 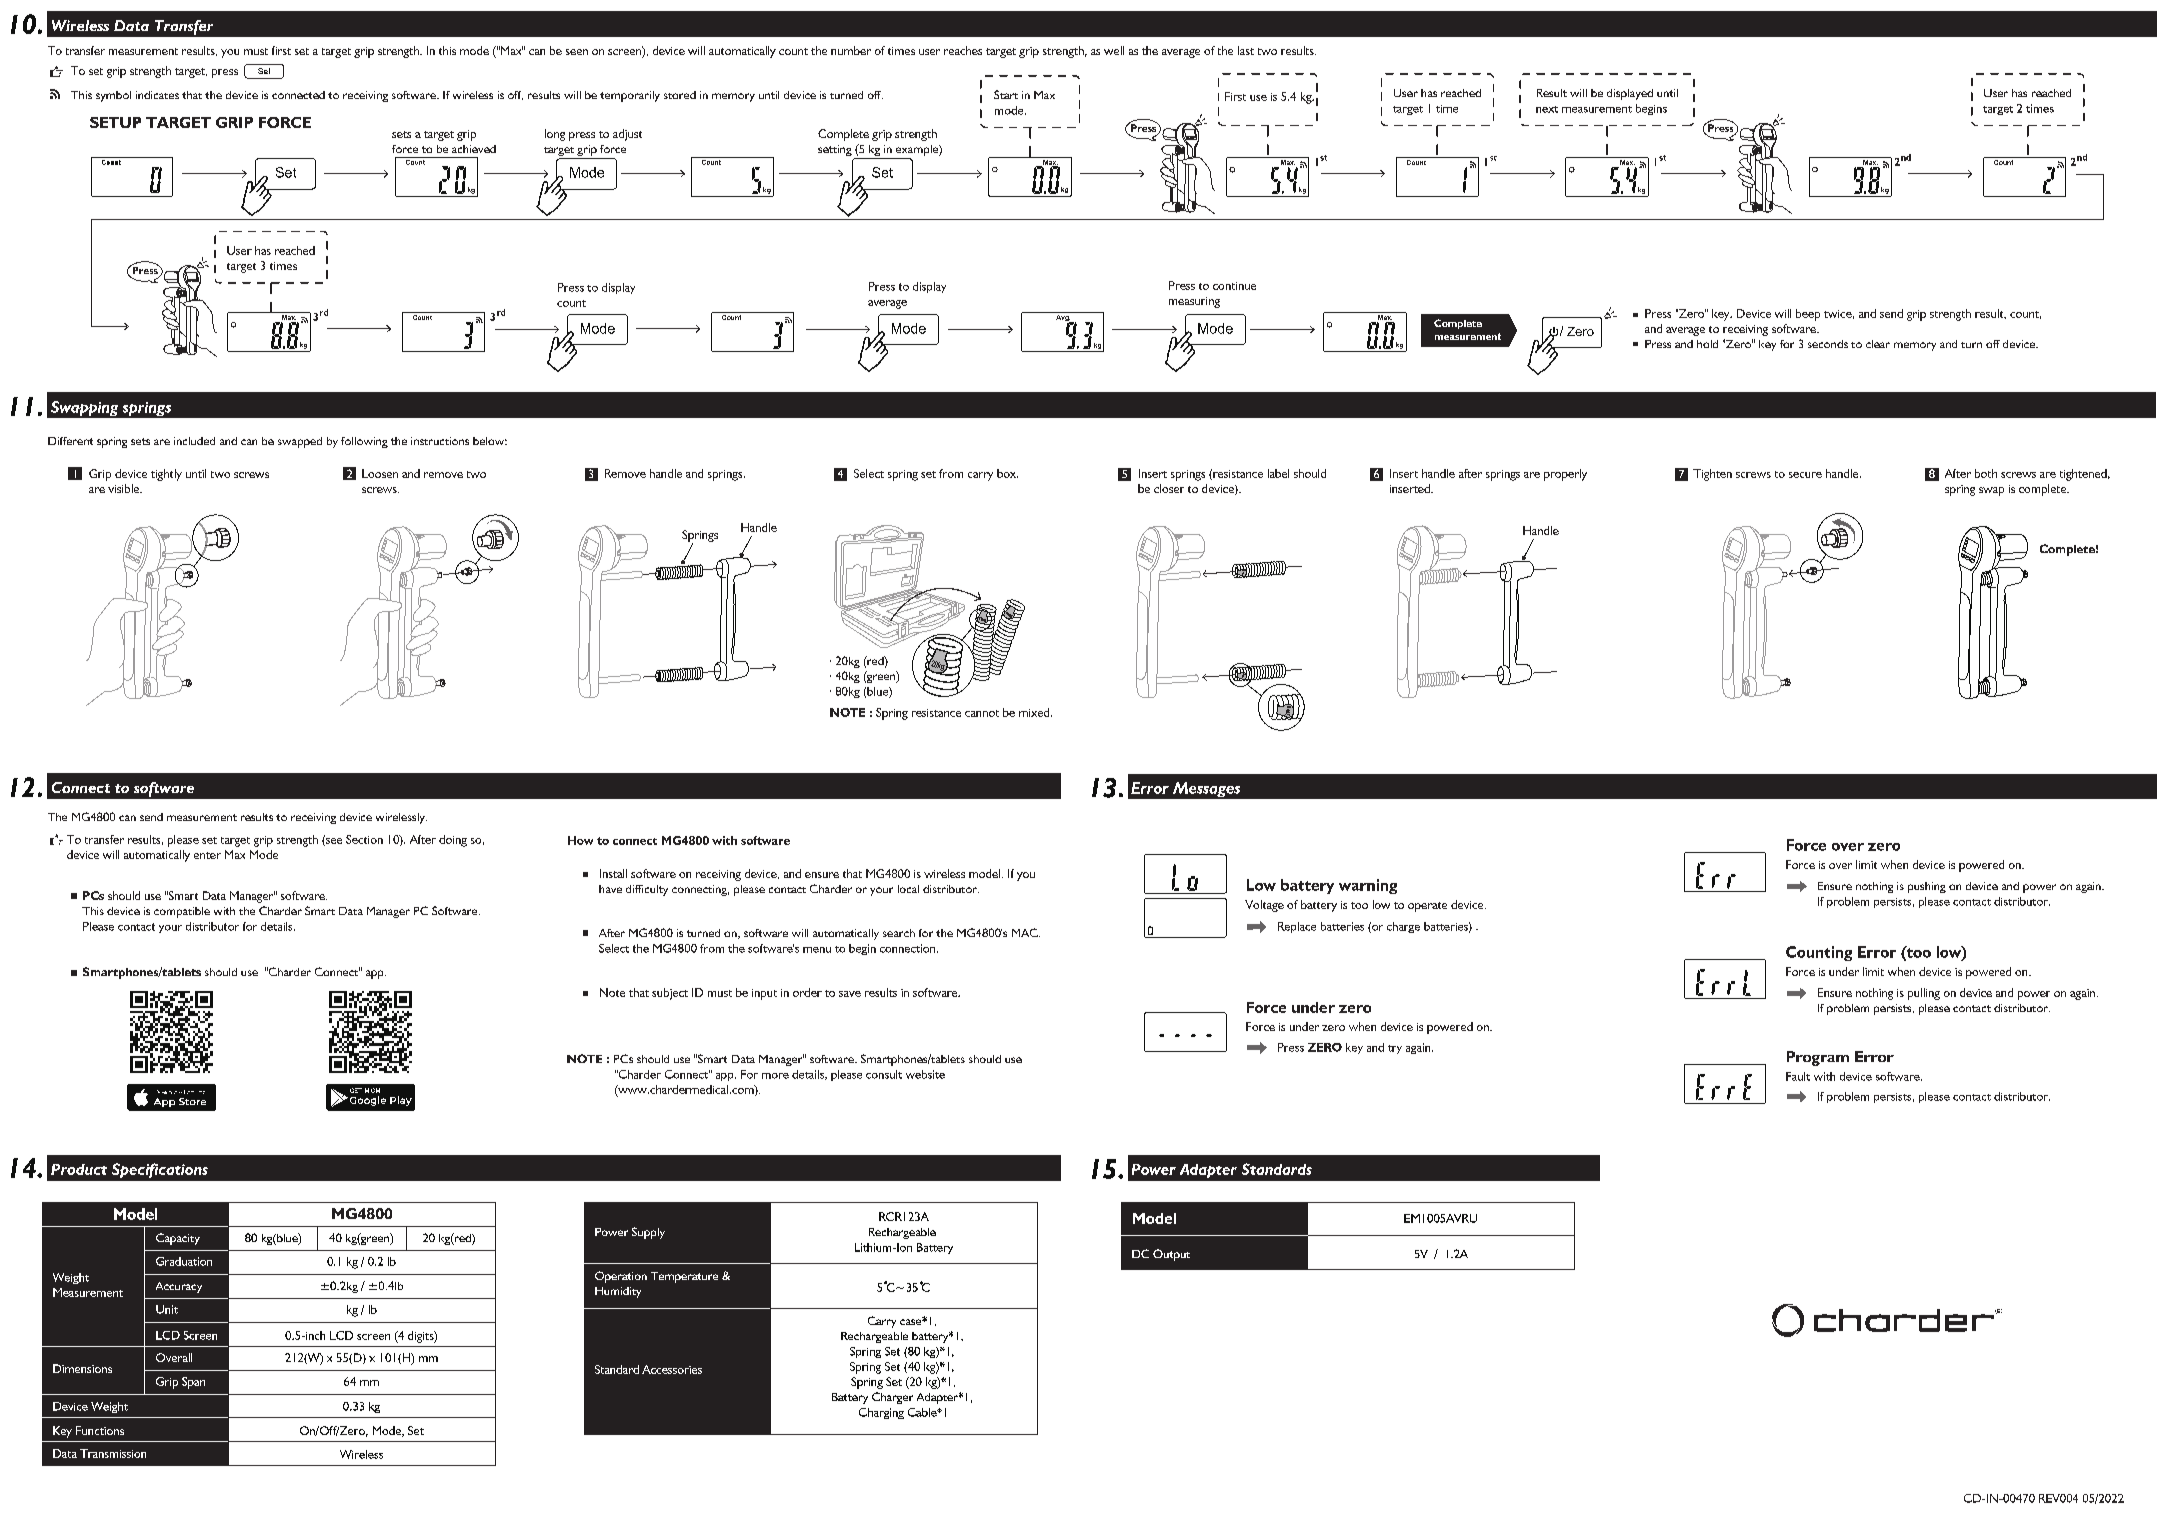 I want to click on website, so click(x=925, y=1074).
